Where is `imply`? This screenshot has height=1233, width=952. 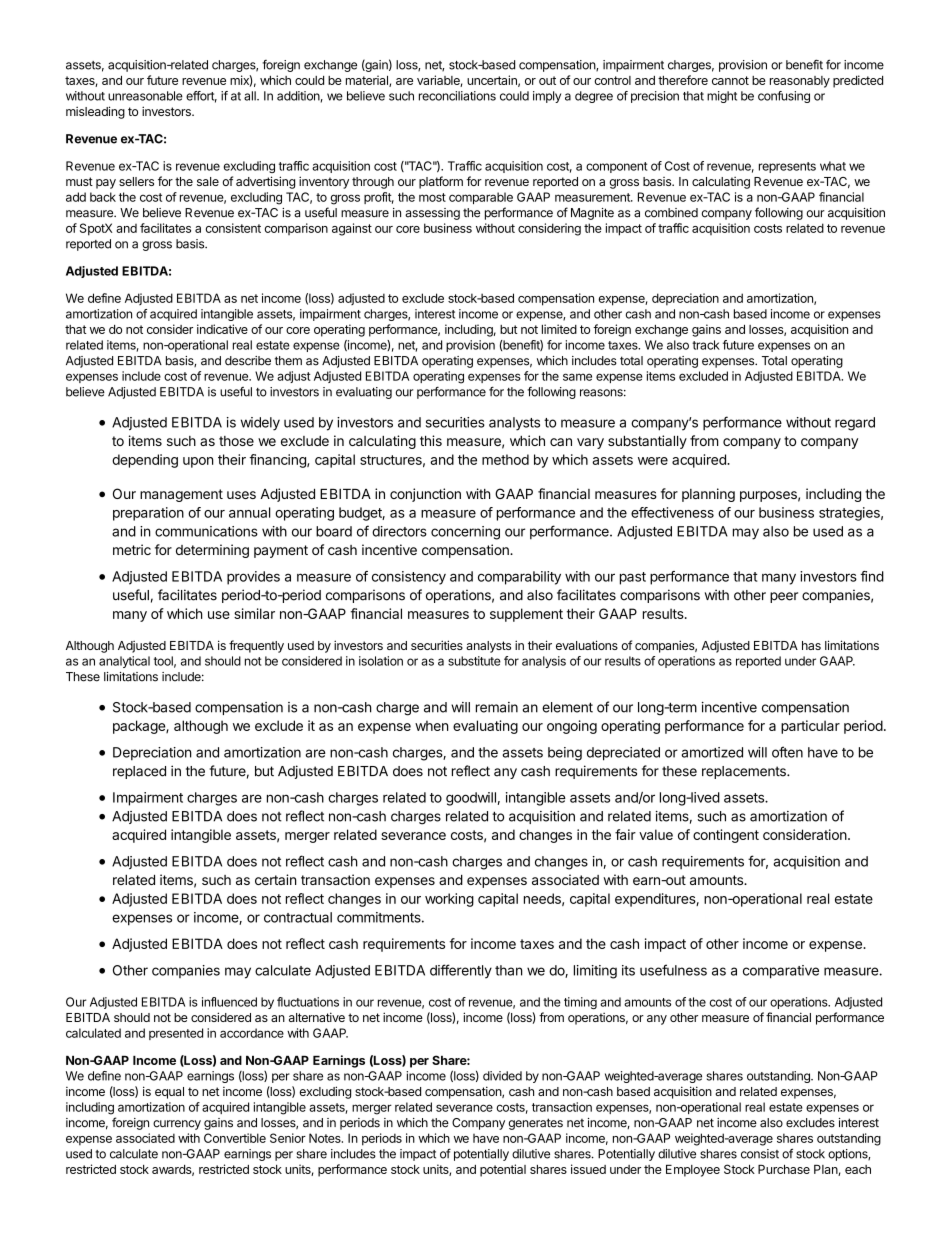 imply is located at coordinates (547, 97).
